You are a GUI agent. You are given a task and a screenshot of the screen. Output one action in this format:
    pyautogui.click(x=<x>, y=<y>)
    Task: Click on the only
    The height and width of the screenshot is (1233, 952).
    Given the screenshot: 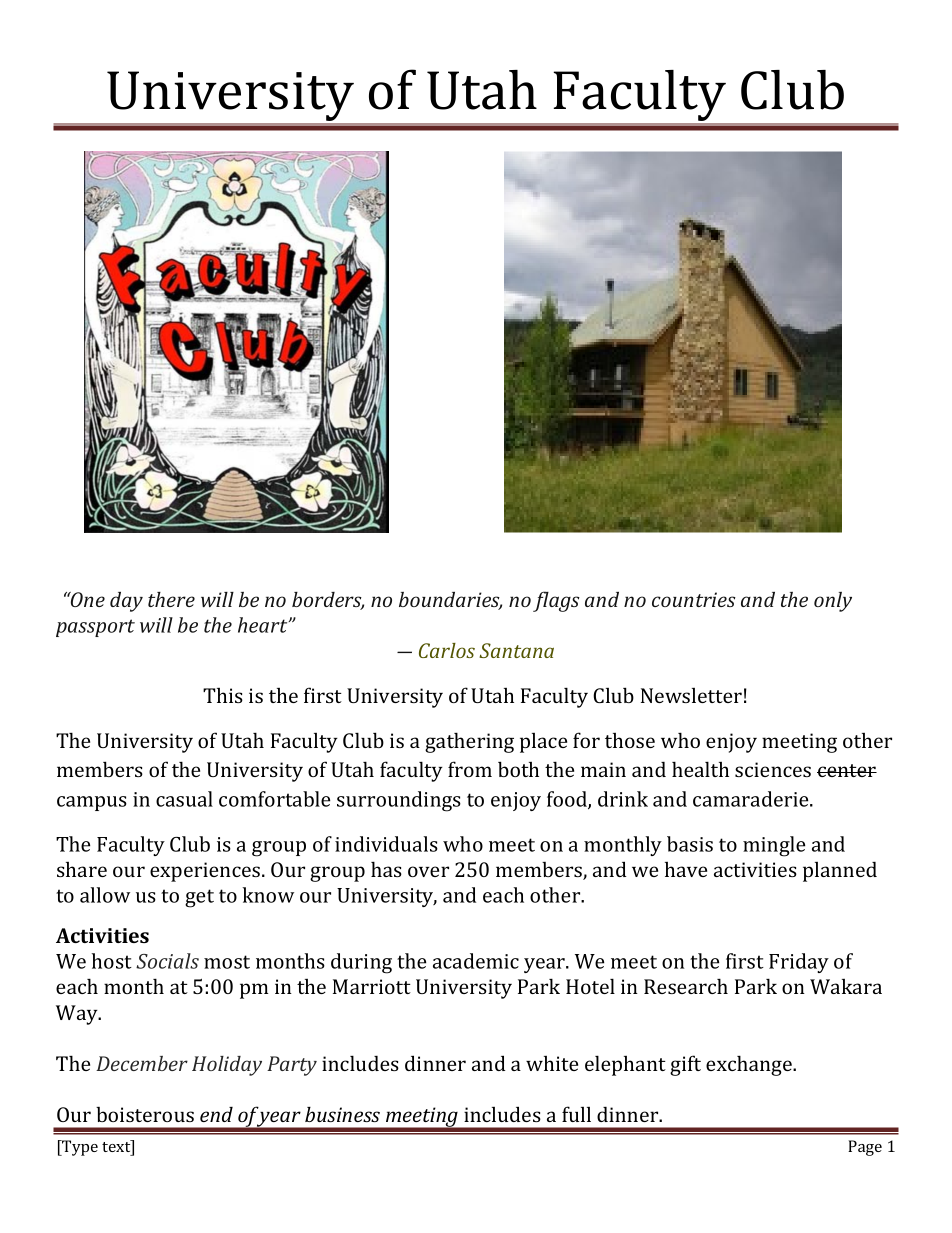 What is the action you would take?
    pyautogui.click(x=833, y=602)
